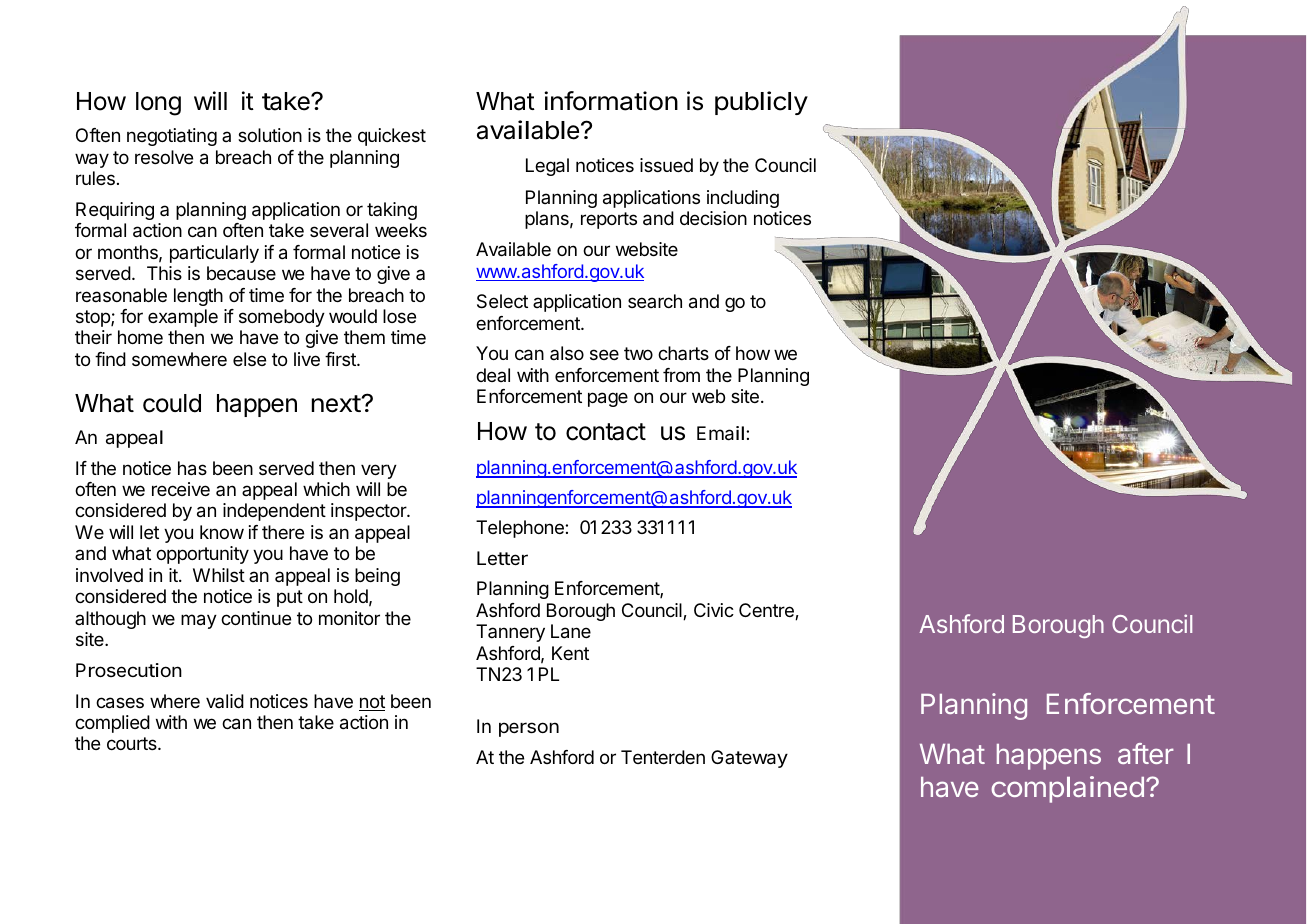  I want to click on Letter, so click(502, 558).
